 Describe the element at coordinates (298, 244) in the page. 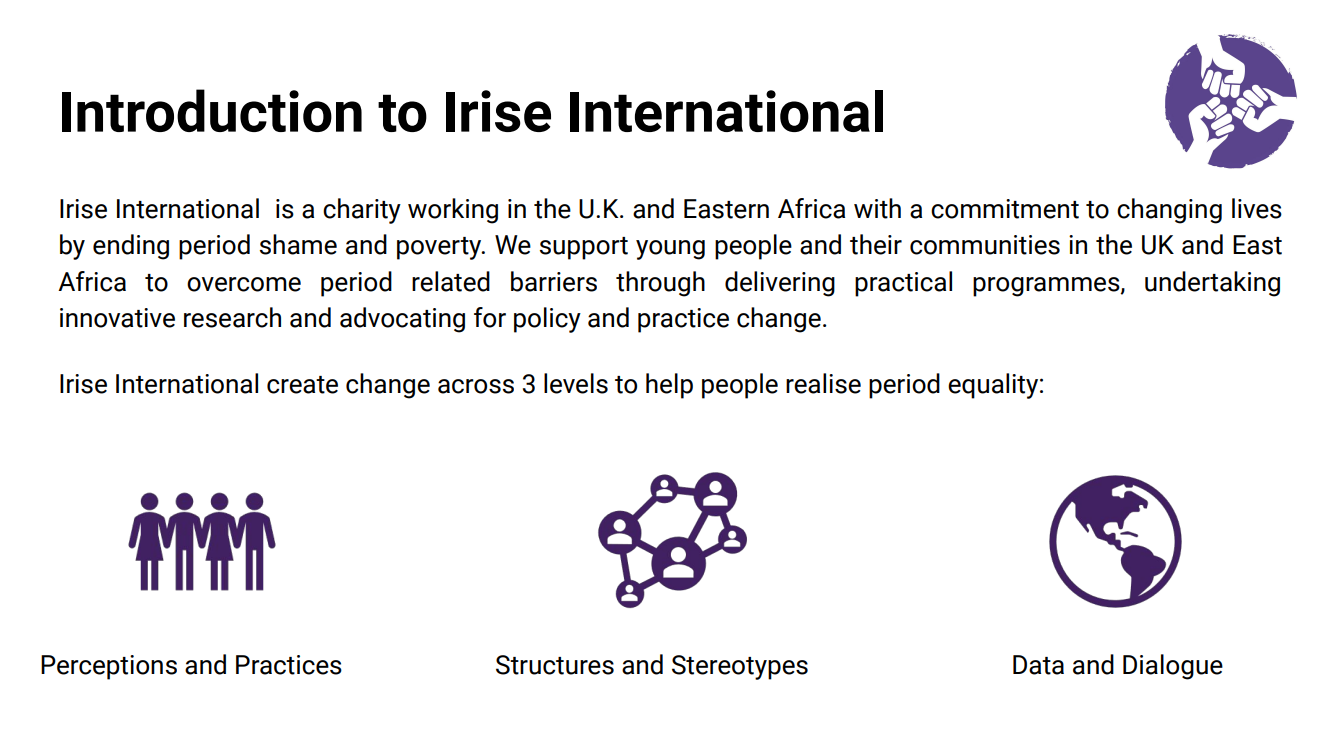

I see `shame` at that location.
